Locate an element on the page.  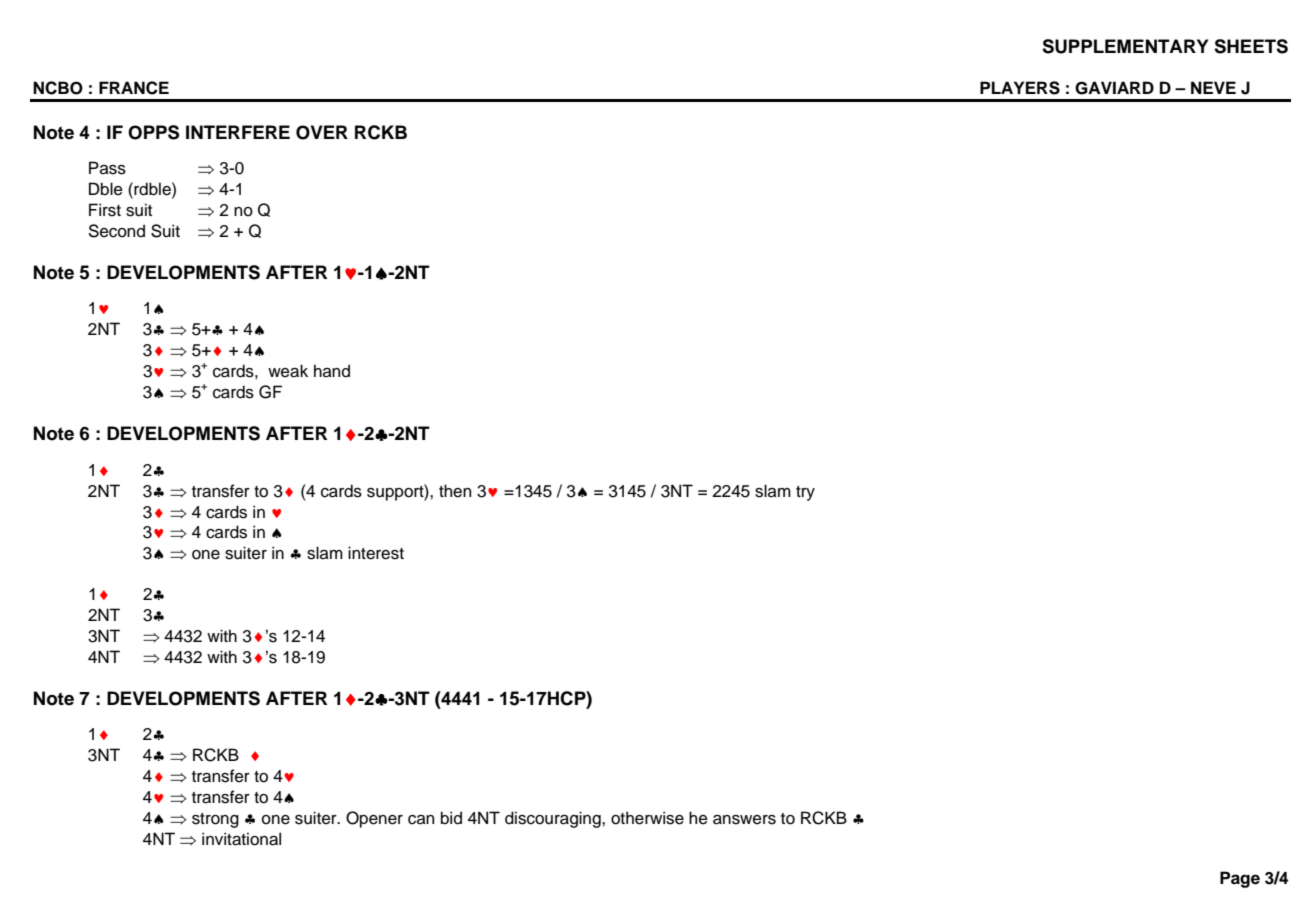
invitational is located at coordinates (241, 839).
